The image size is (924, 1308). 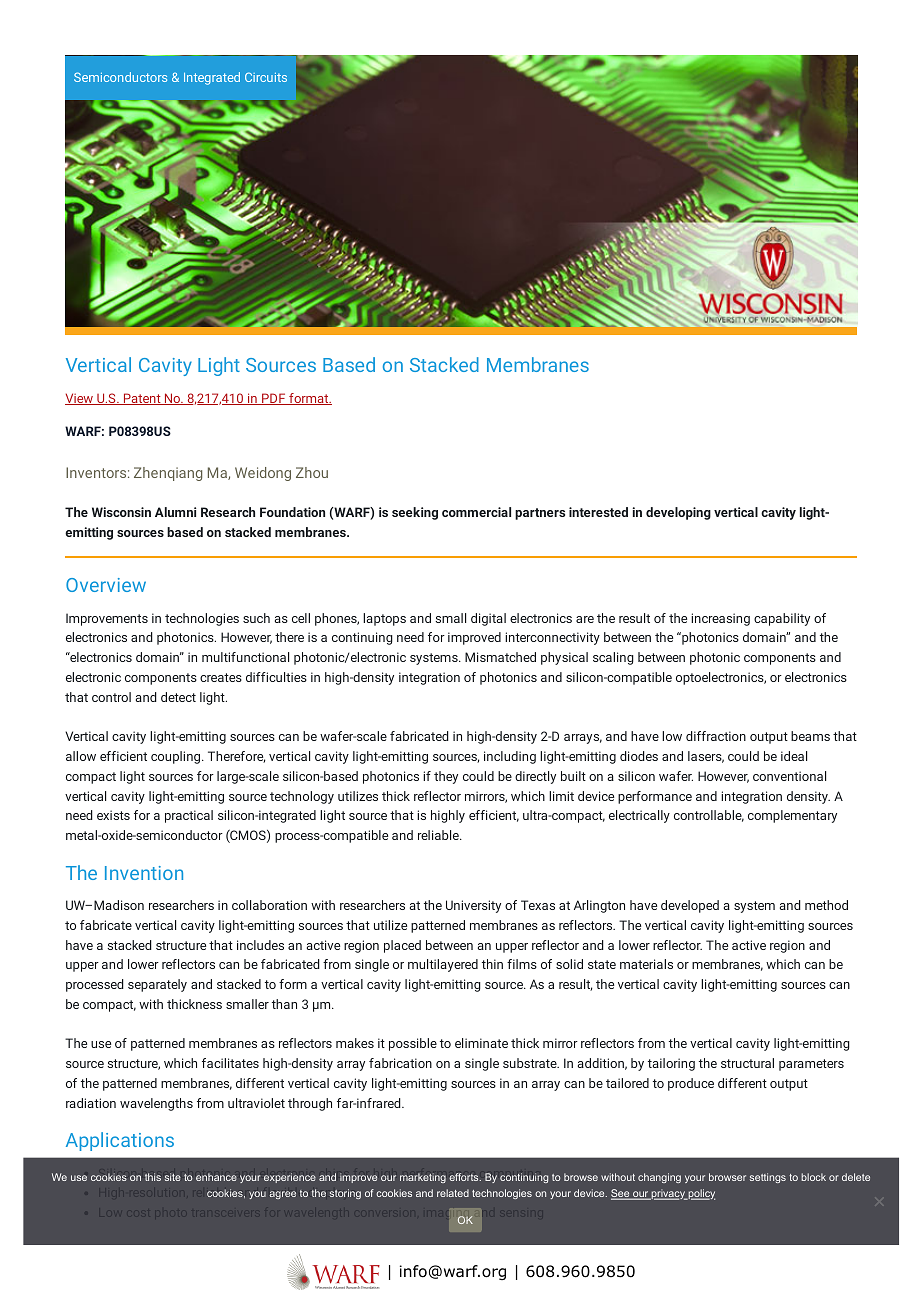 What do you see at coordinates (221, 677) in the screenshot?
I see `creates` at bounding box center [221, 677].
